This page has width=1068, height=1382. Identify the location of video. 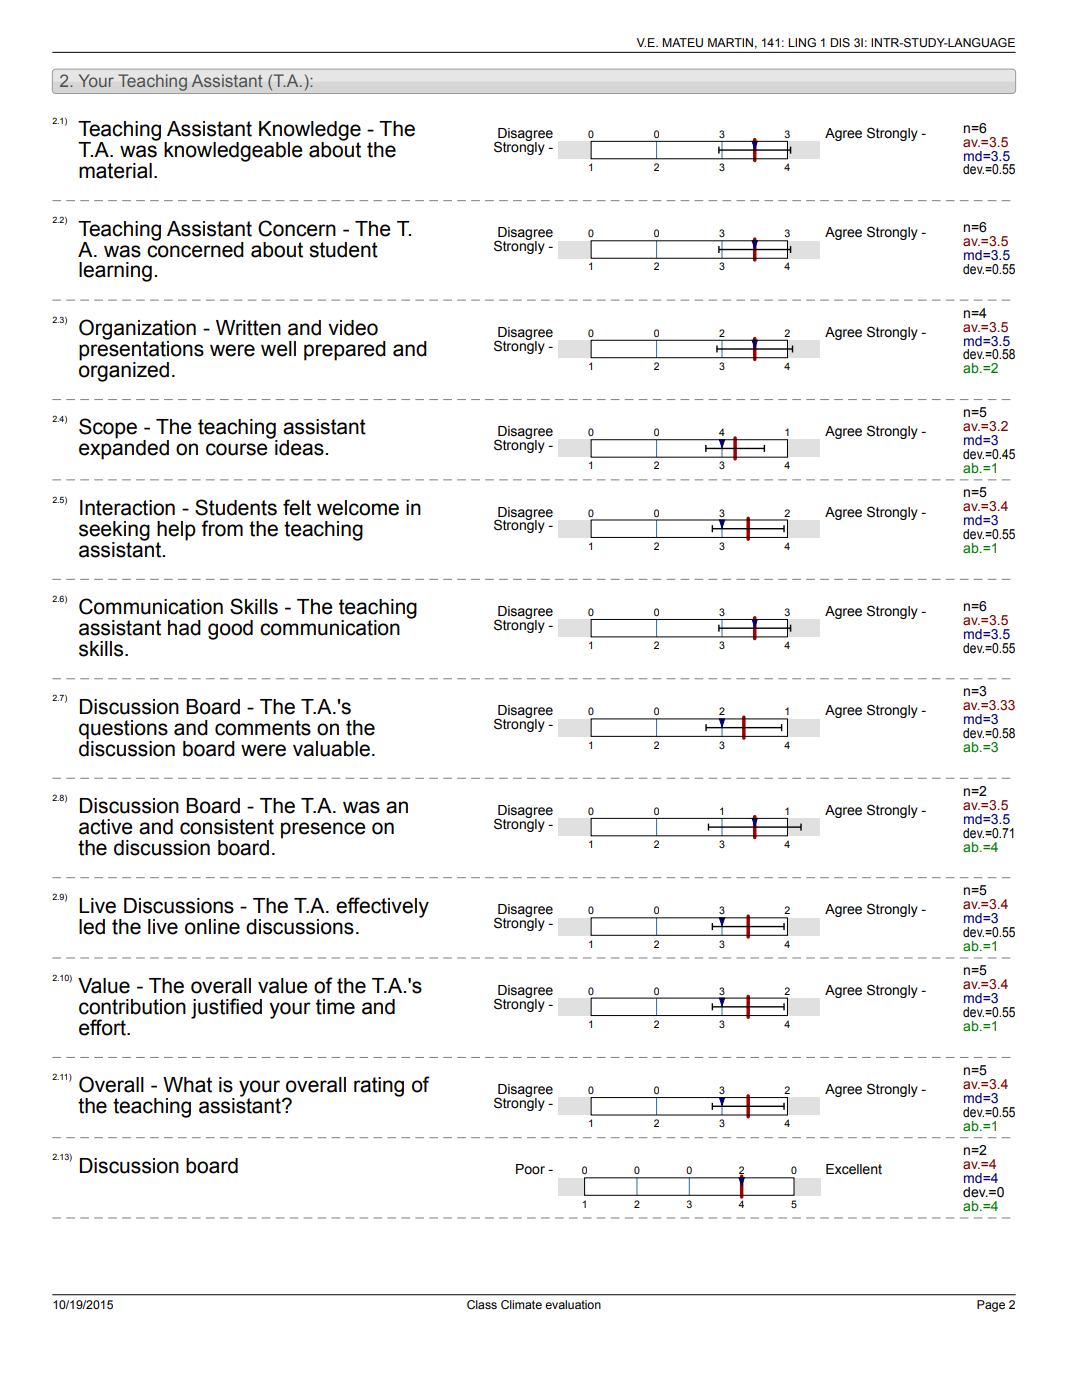
(353, 328).
